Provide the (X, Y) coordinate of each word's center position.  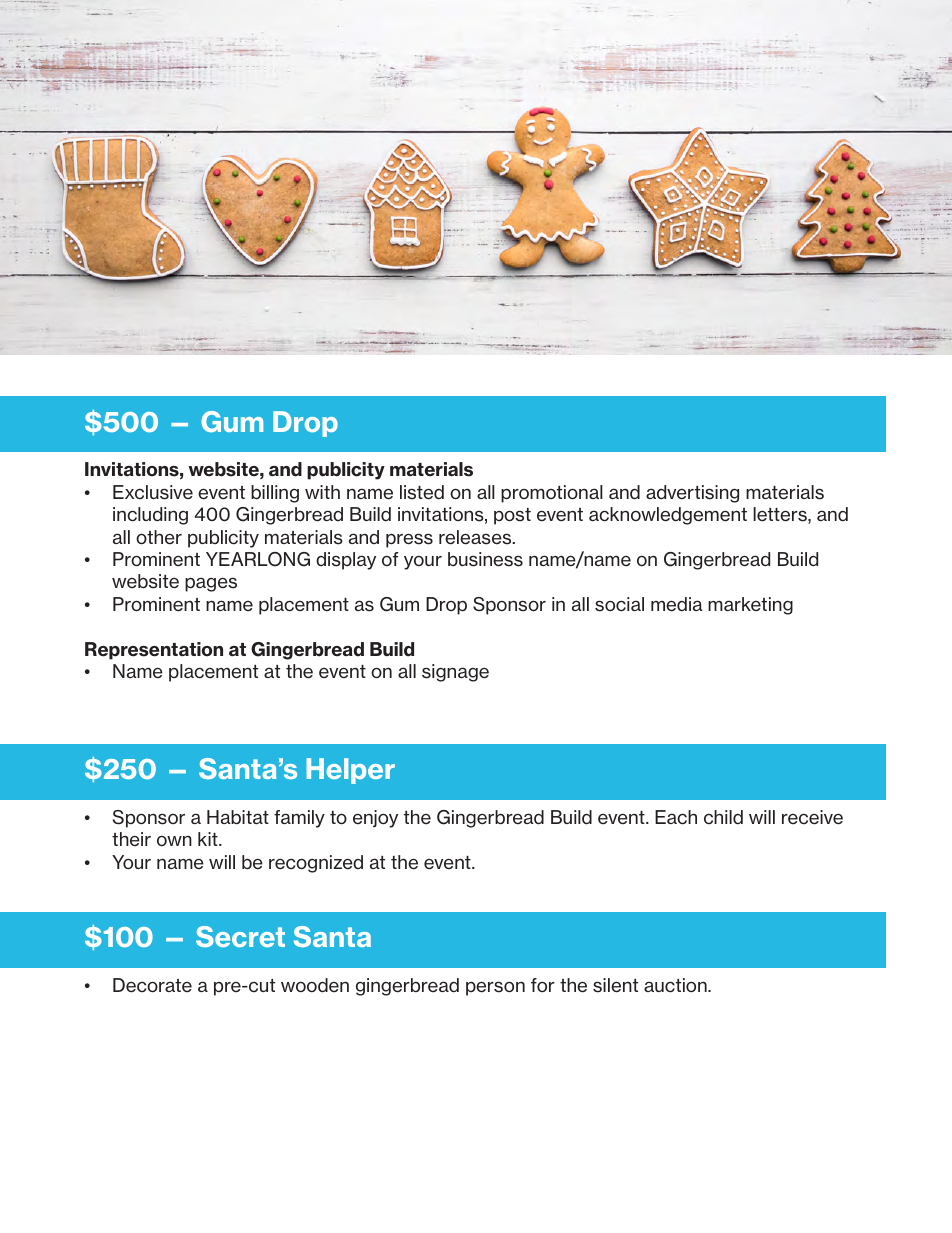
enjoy (375, 819)
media (677, 604)
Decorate (152, 985)
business (485, 559)
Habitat (238, 817)
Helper (350, 771)
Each (676, 817)
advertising (692, 494)
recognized (316, 864)
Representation (154, 651)
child (723, 817)
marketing (750, 606)
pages (211, 584)
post (512, 516)
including (150, 516)
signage (455, 673)
